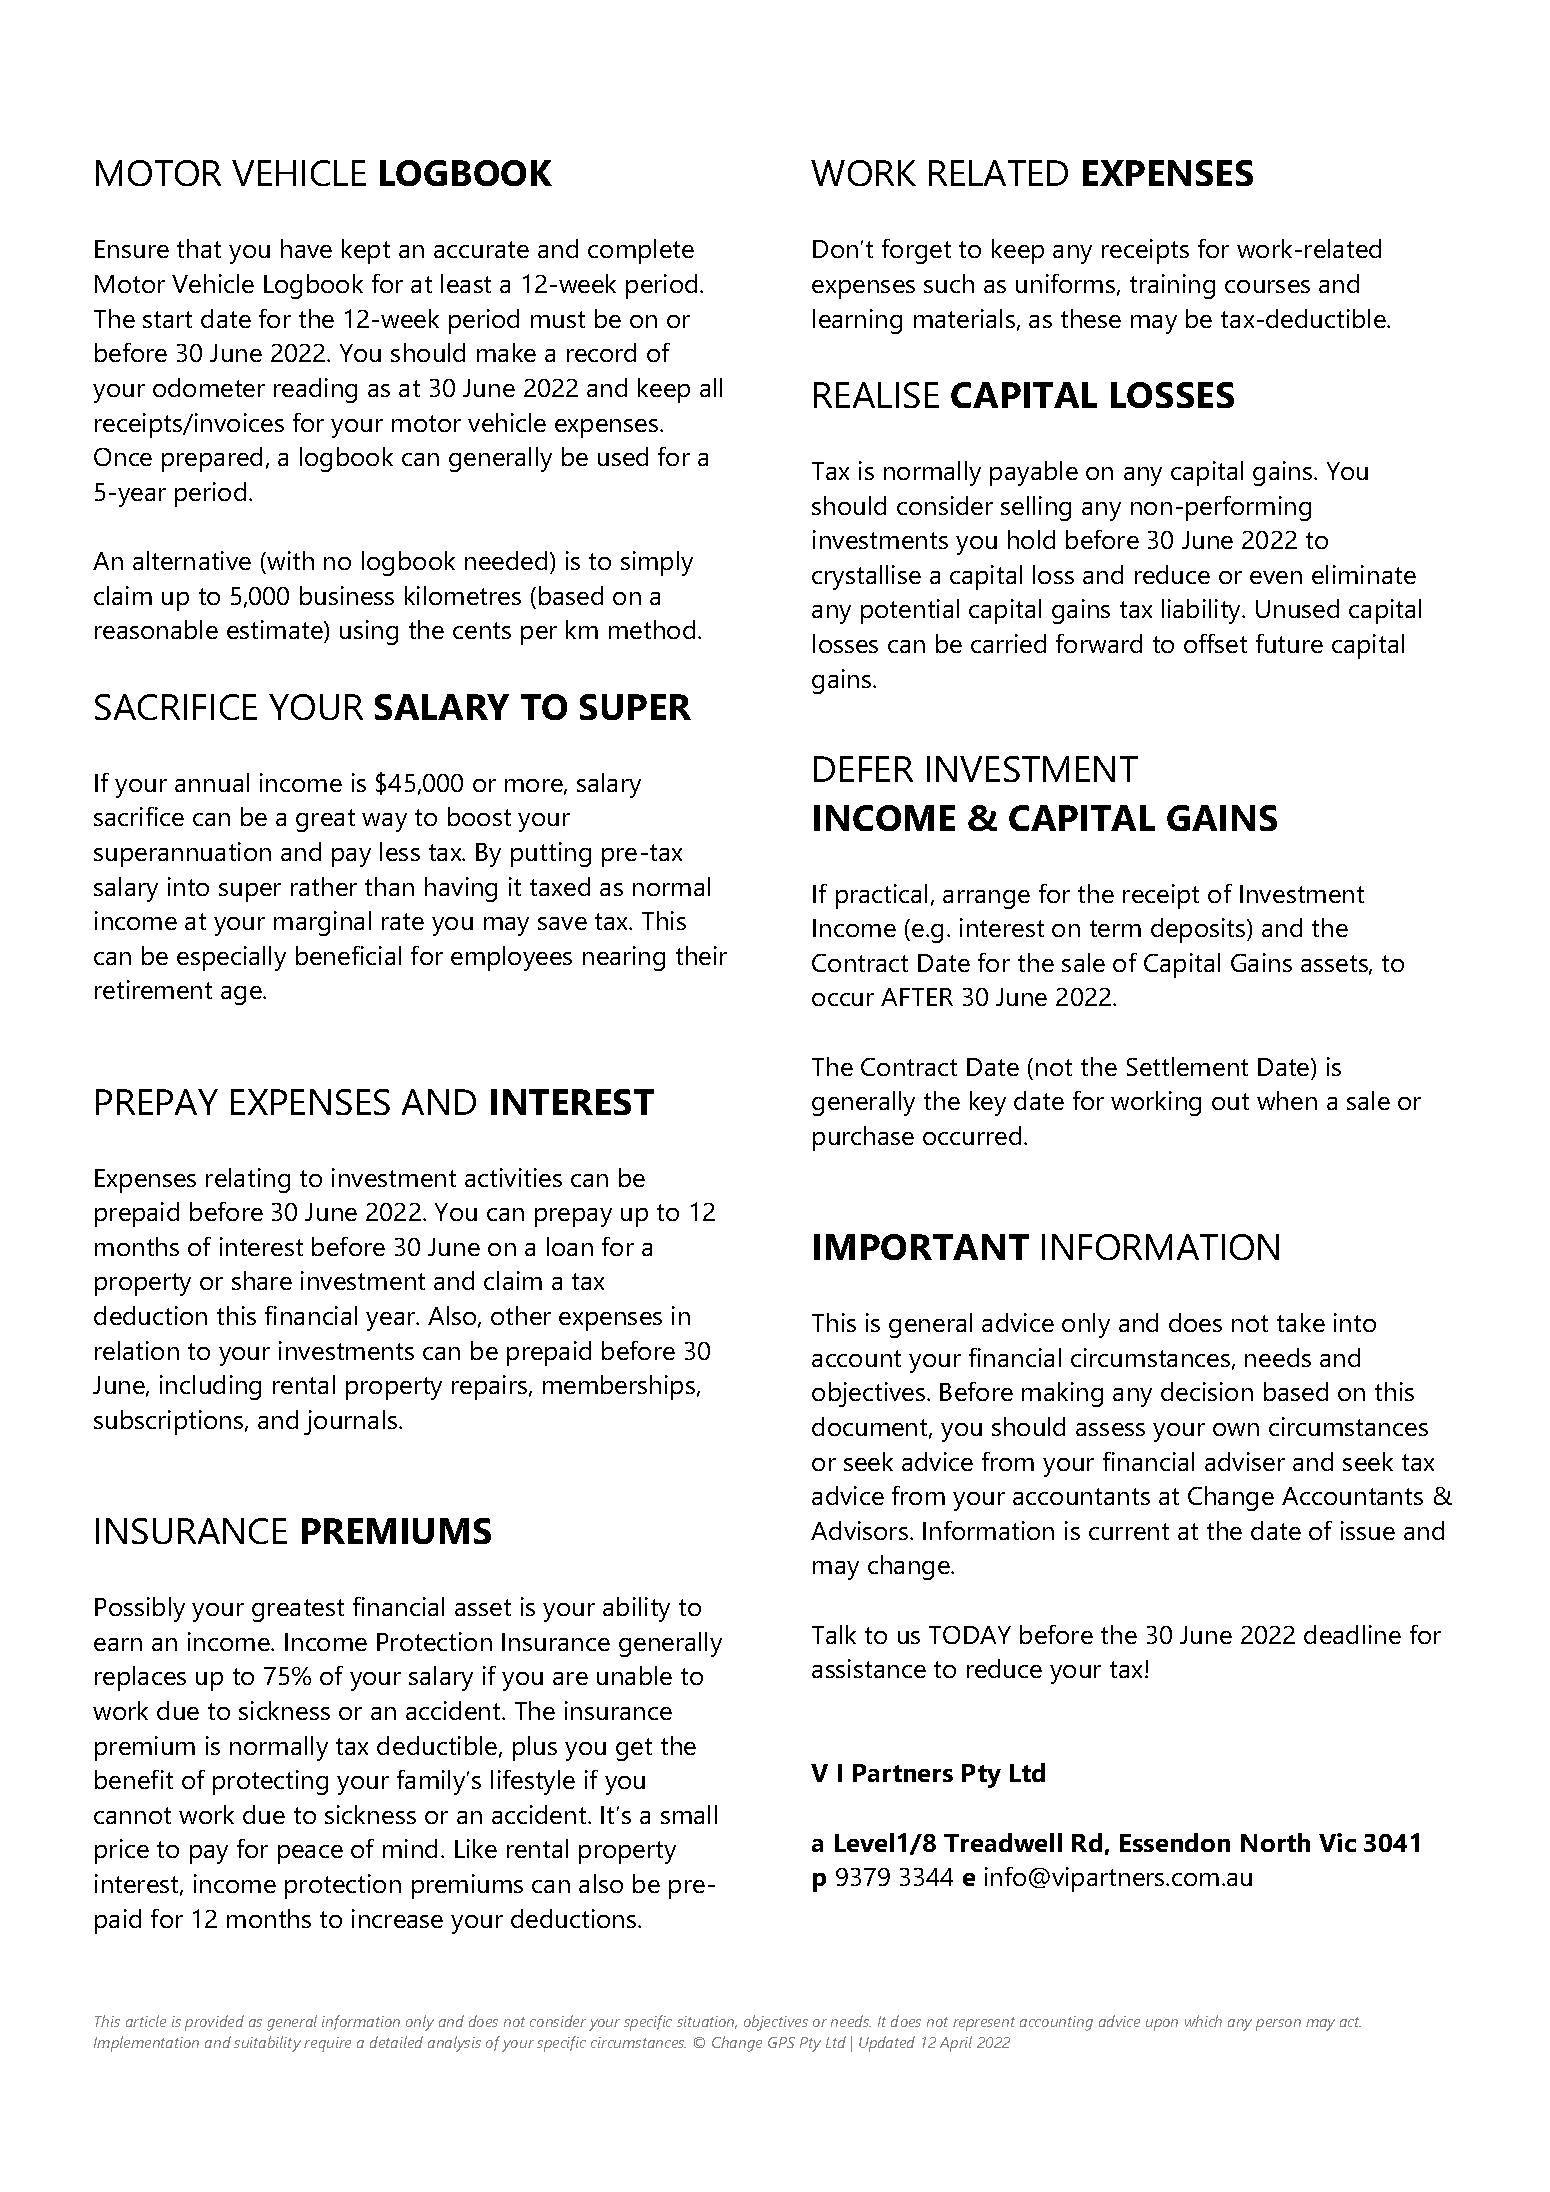  Describe the element at coordinates (701, 955) in the screenshot. I see `their` at that location.
